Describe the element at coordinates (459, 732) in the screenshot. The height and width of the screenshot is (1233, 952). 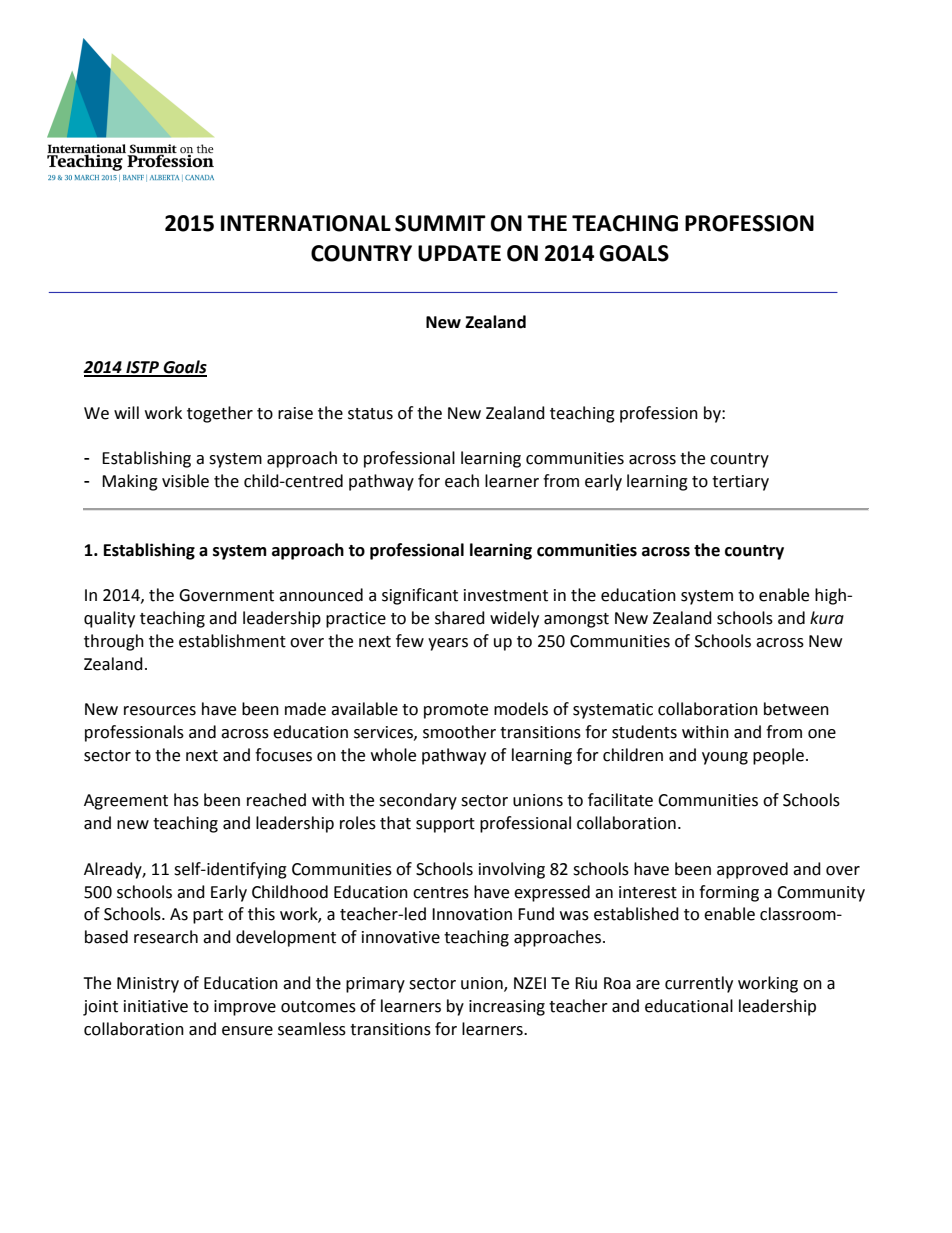
I see `smoother` at that location.
